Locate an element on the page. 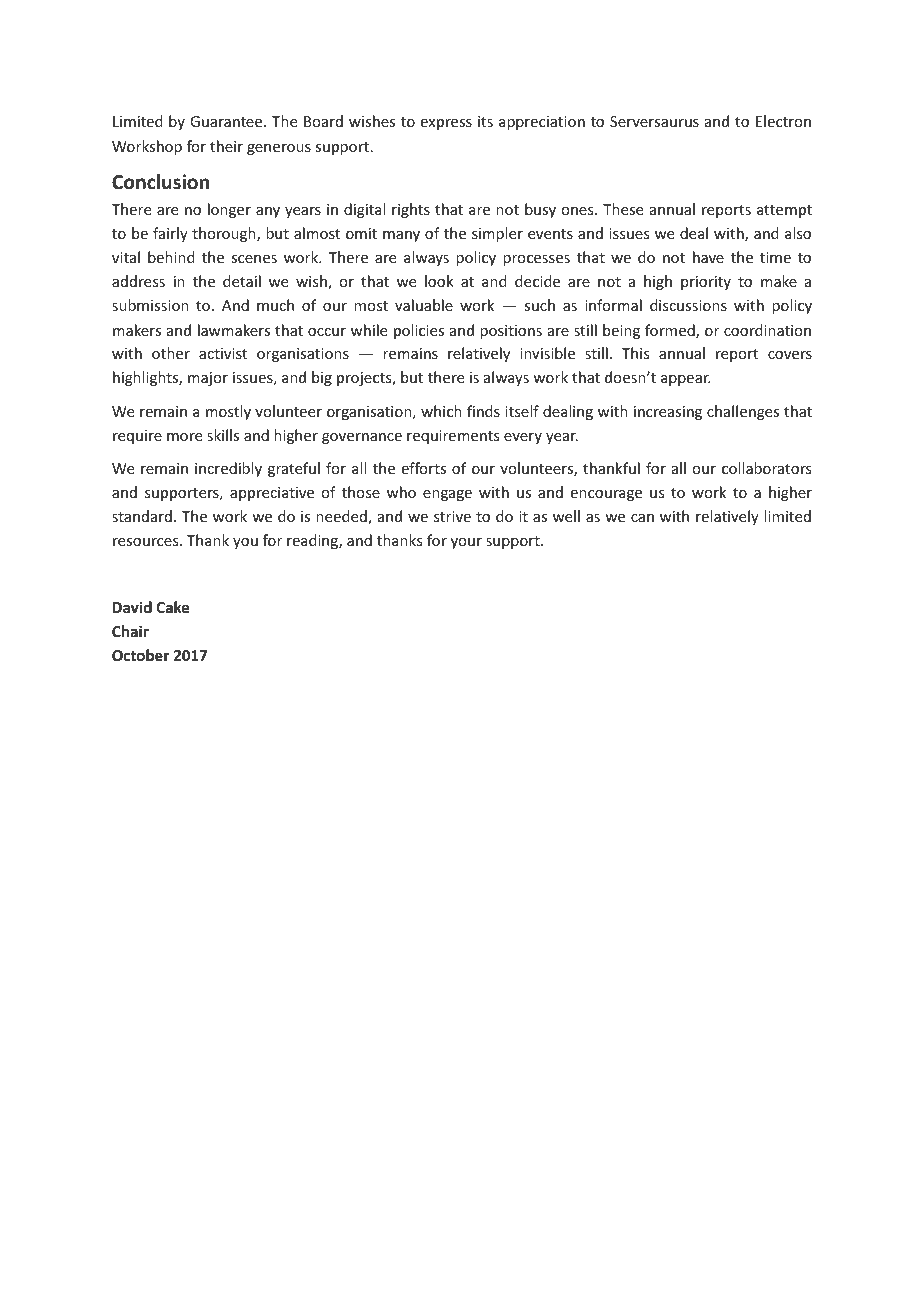 This page has height=1309, width=924. can is located at coordinates (642, 518).
